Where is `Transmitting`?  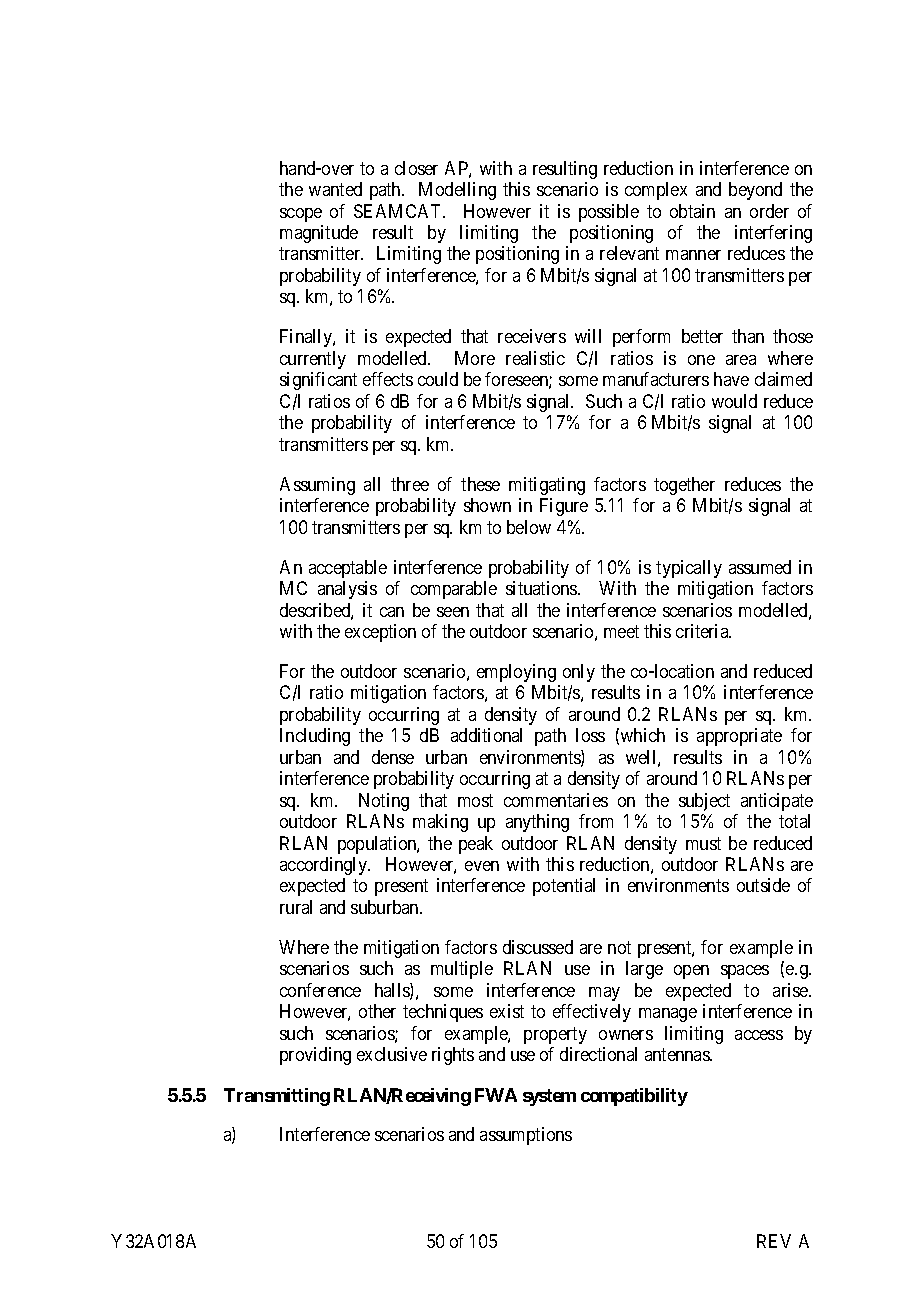 Transmitting is located at coordinates (277, 1097).
